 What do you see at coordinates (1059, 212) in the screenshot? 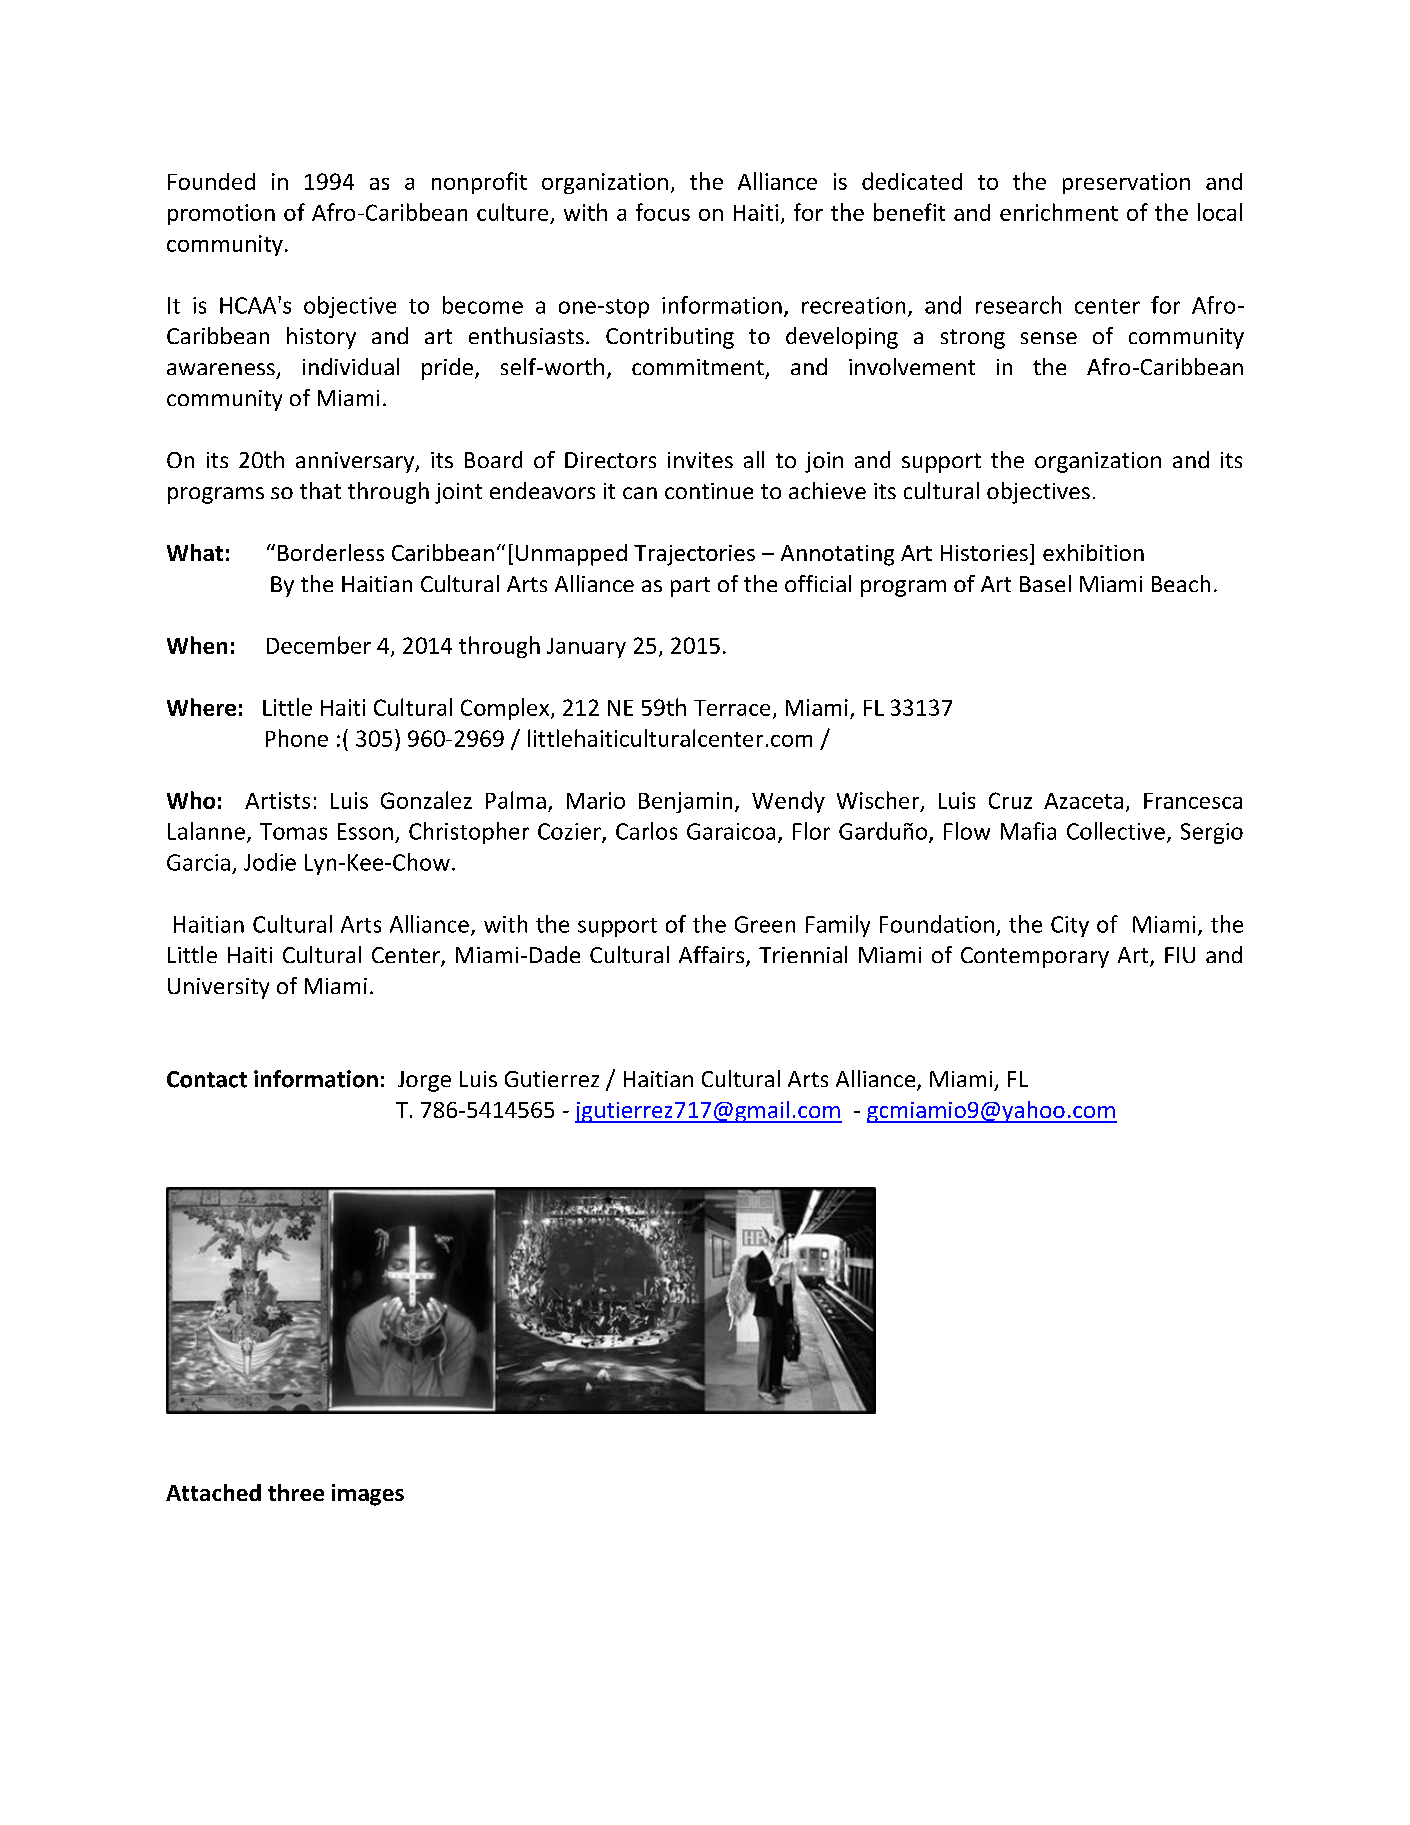
I see `enrichment` at bounding box center [1059, 212].
